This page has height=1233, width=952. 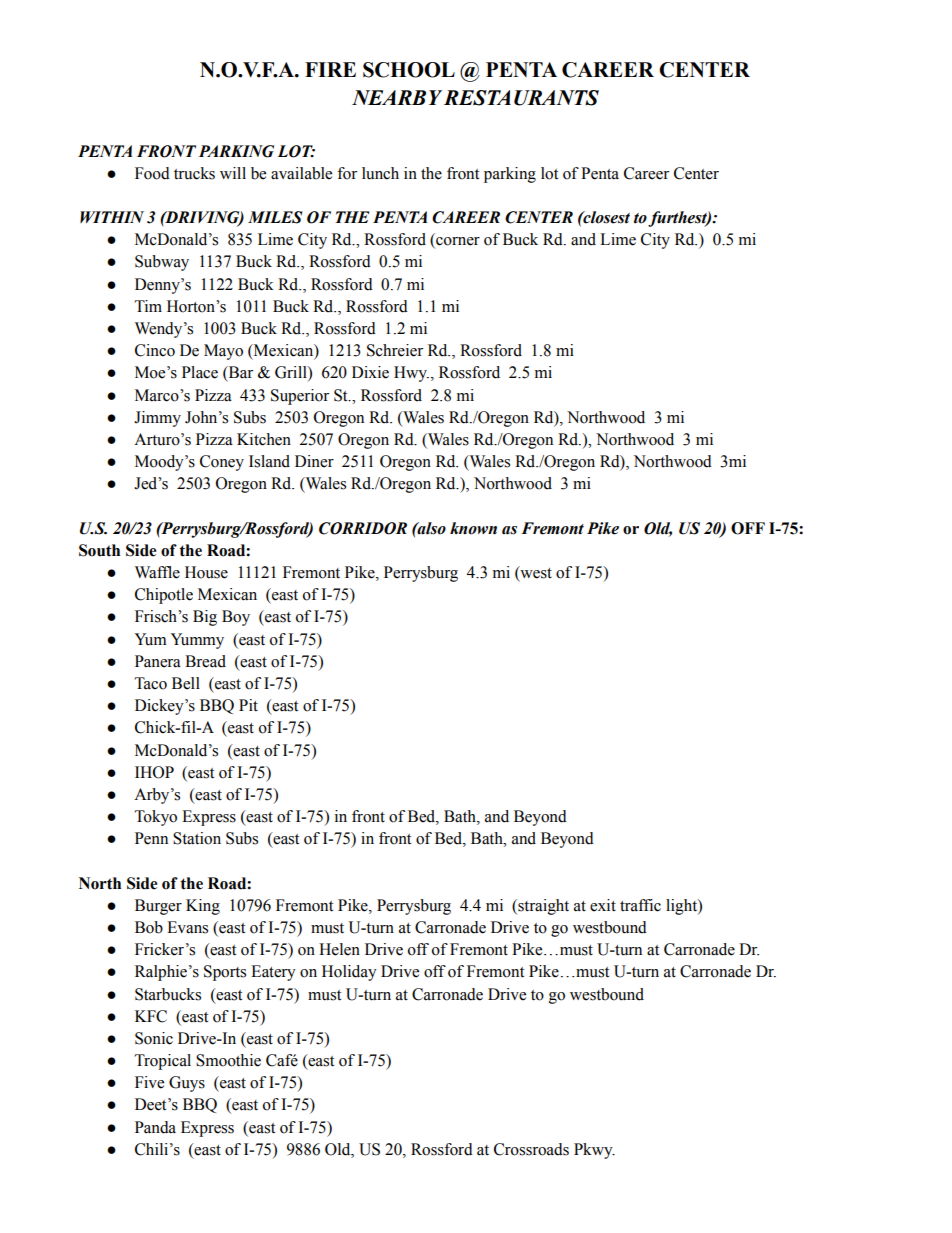 I want to click on Food, so click(x=152, y=173).
